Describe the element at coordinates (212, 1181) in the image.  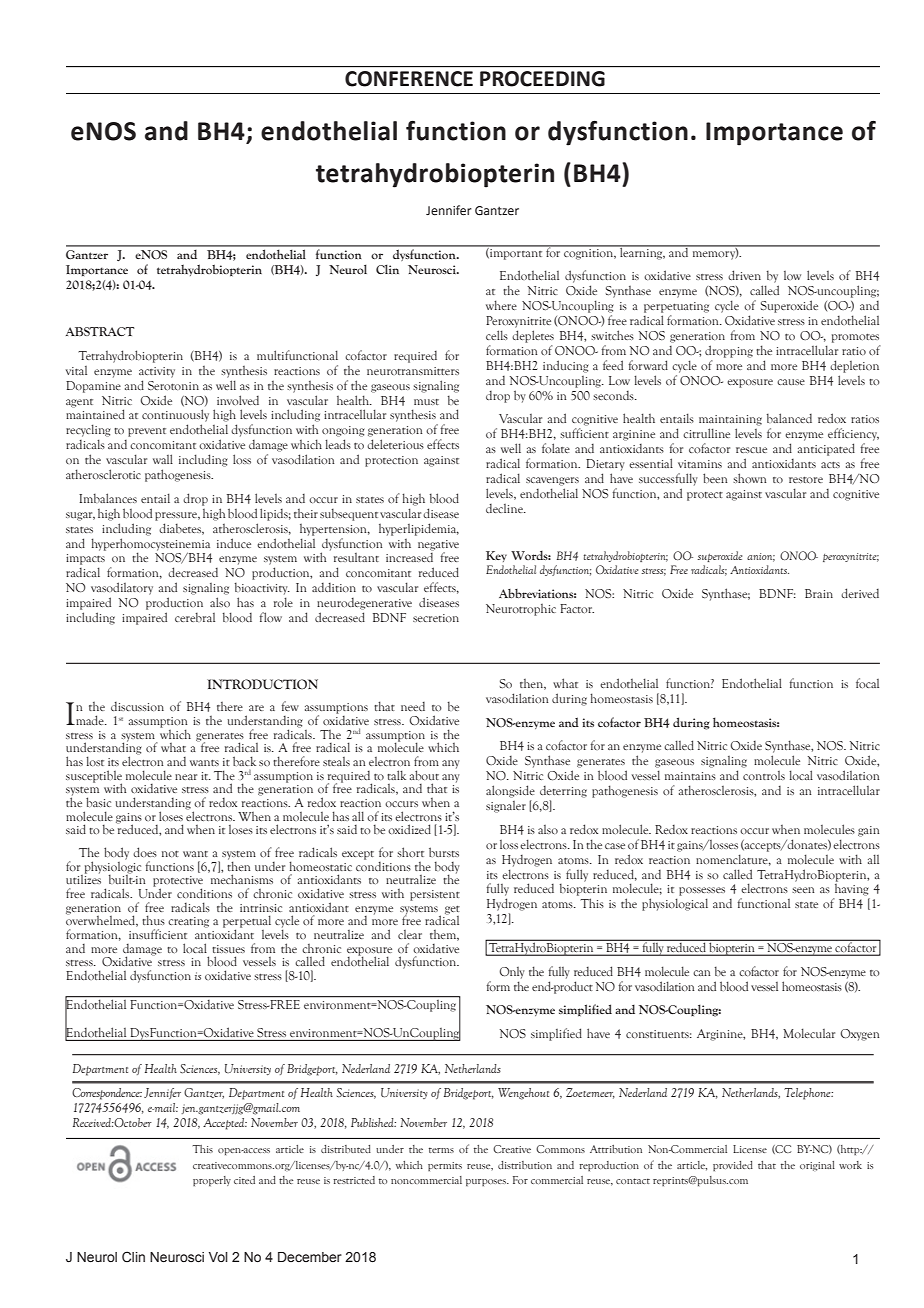
I see `properly` at that location.
